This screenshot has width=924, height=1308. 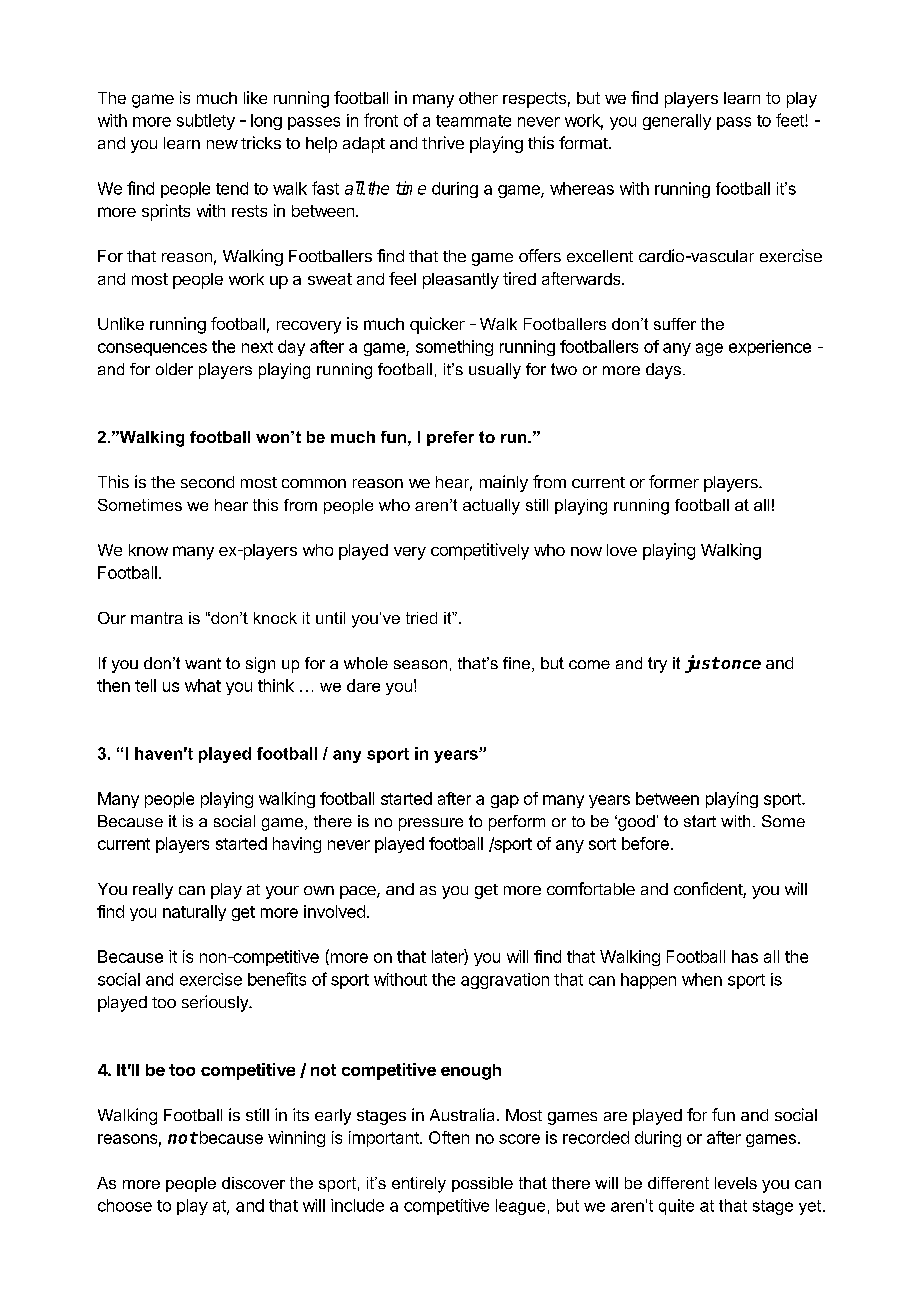 What do you see at coordinates (206, 122) in the screenshot?
I see `subtlety` at bounding box center [206, 122].
